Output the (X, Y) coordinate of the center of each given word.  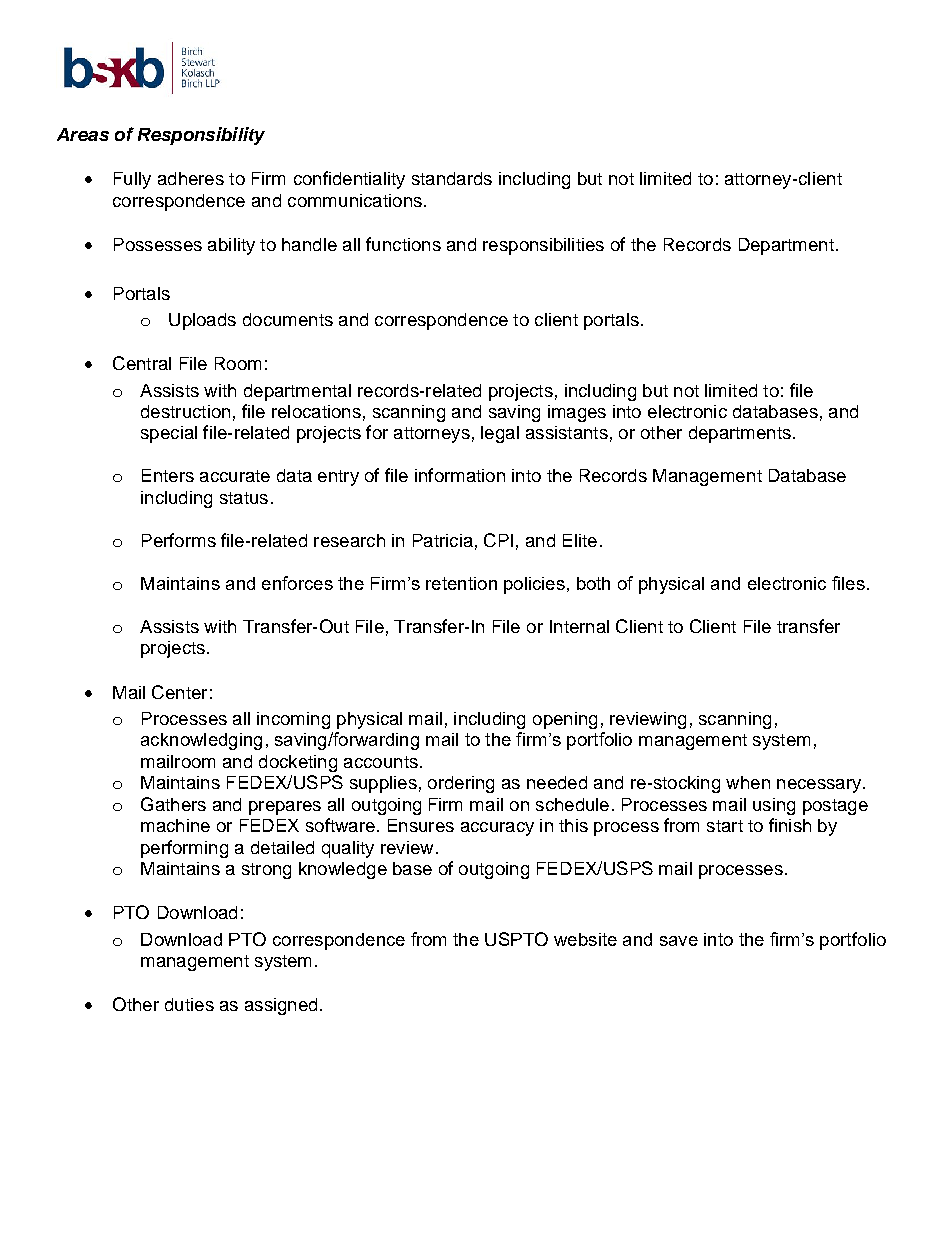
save (679, 941)
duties (189, 1004)
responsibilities (543, 246)
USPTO (516, 939)
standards (452, 178)
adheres (191, 178)
